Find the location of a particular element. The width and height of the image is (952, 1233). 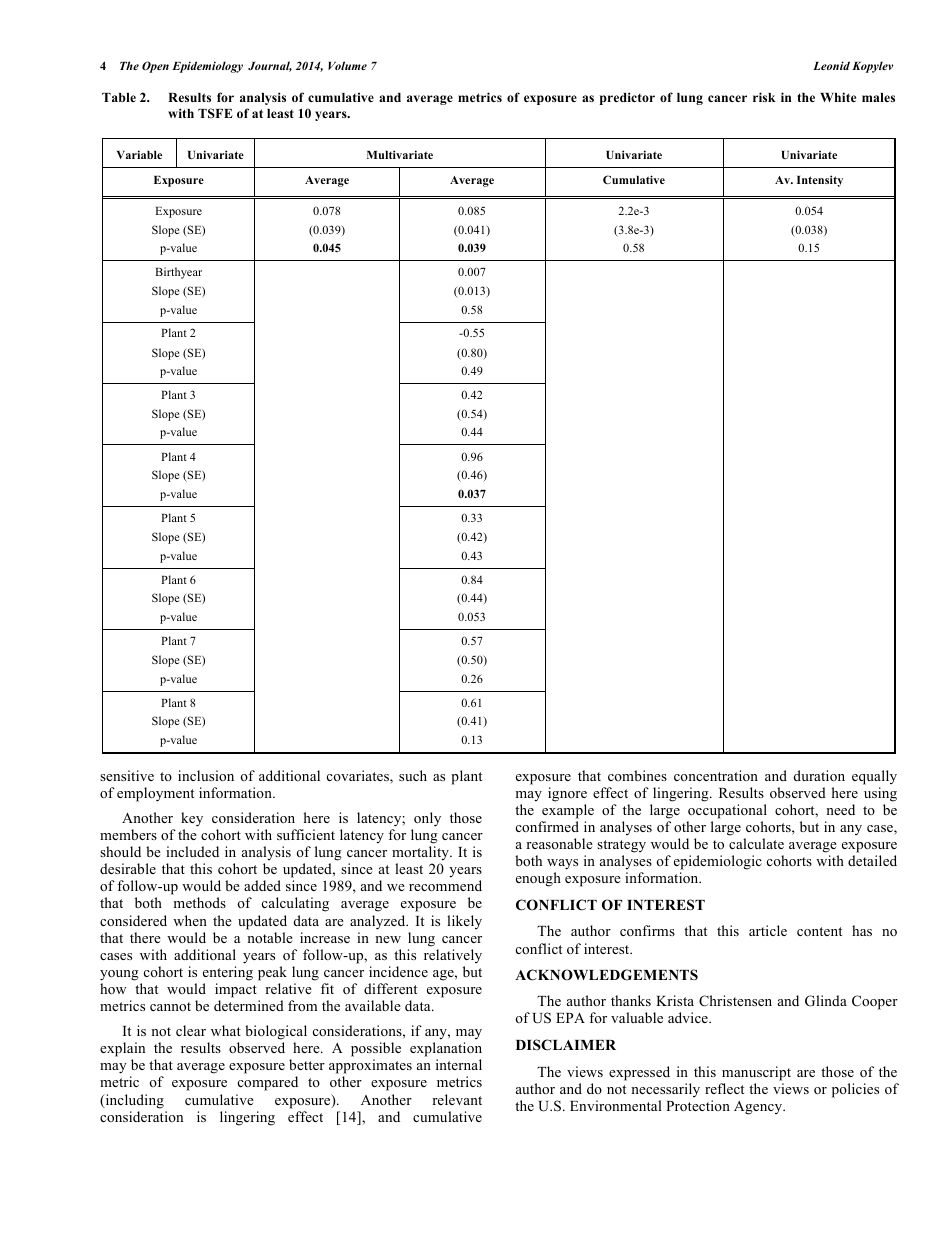

compared is located at coordinates (268, 1083).
